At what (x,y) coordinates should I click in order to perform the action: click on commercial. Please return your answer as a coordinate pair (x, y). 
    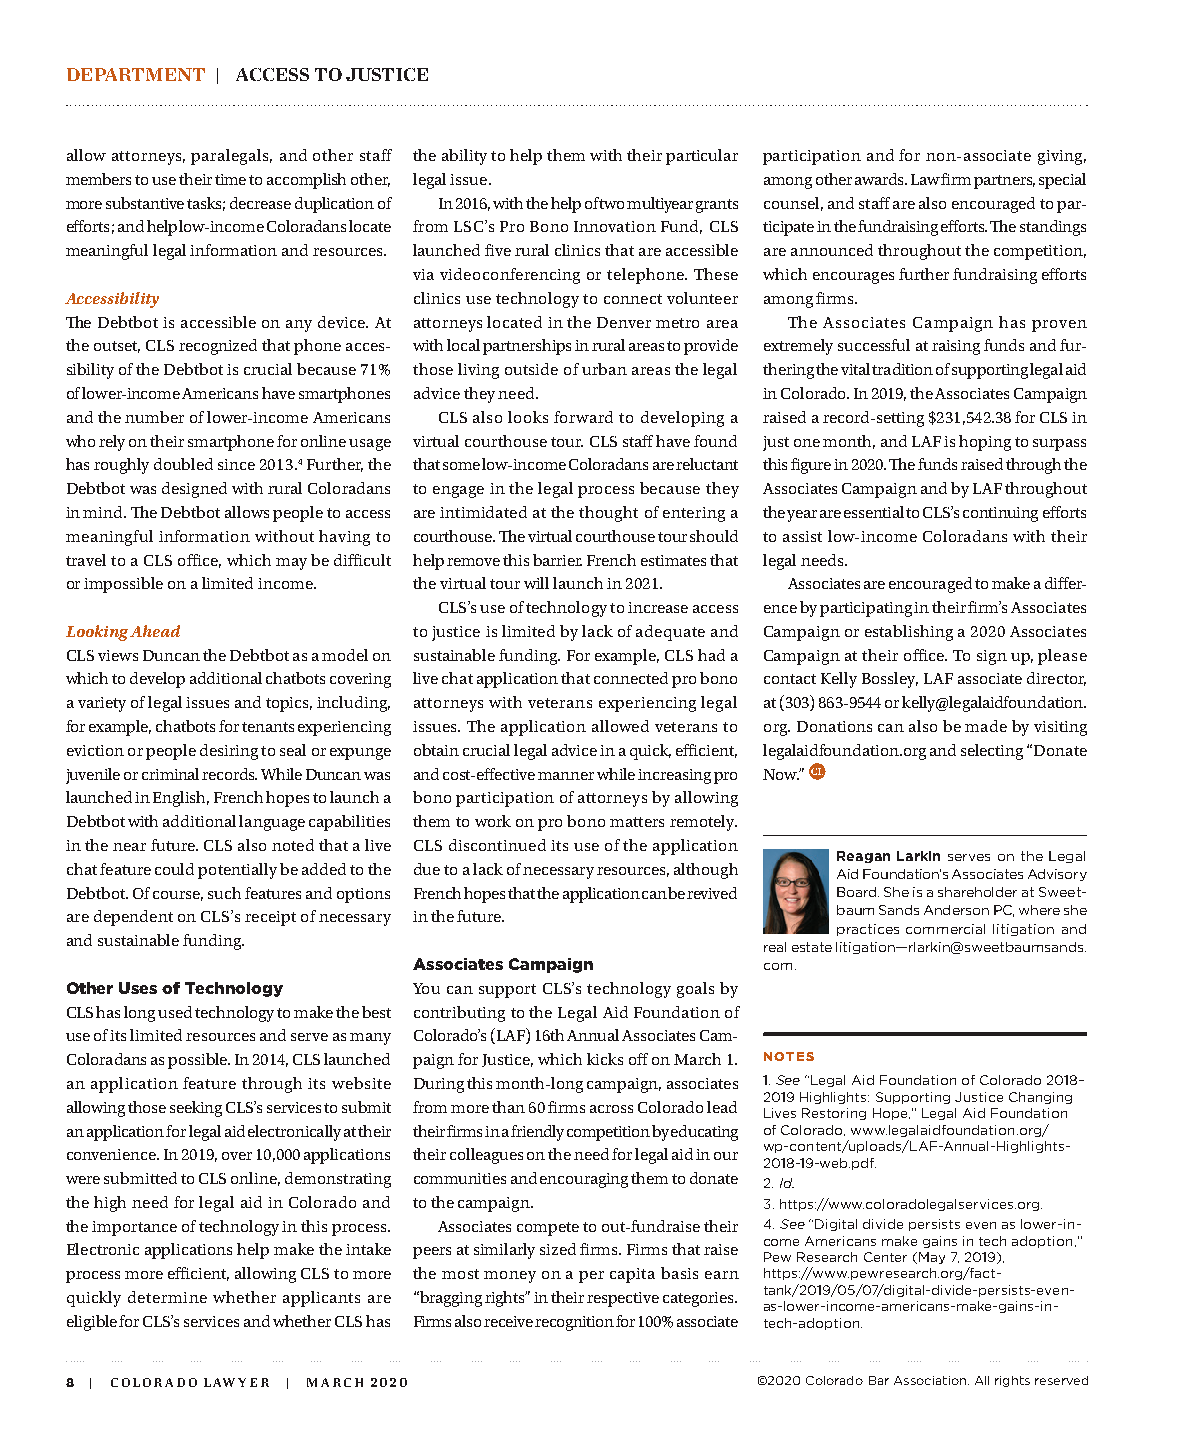
    Looking at the image, I should click on (945, 929).
